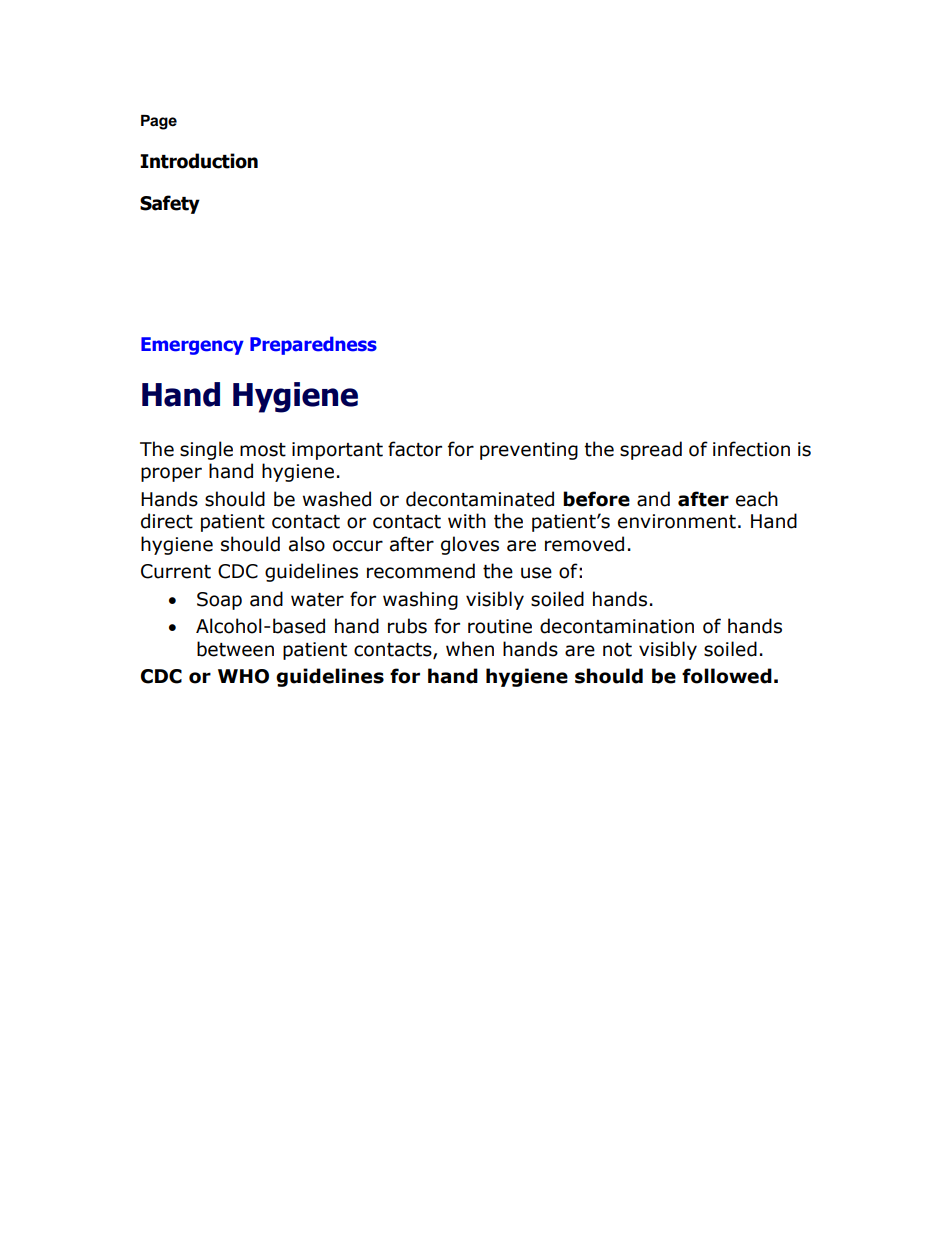 This screenshot has height=1233, width=952. What do you see at coordinates (167, 521) in the screenshot?
I see `direct` at bounding box center [167, 521].
